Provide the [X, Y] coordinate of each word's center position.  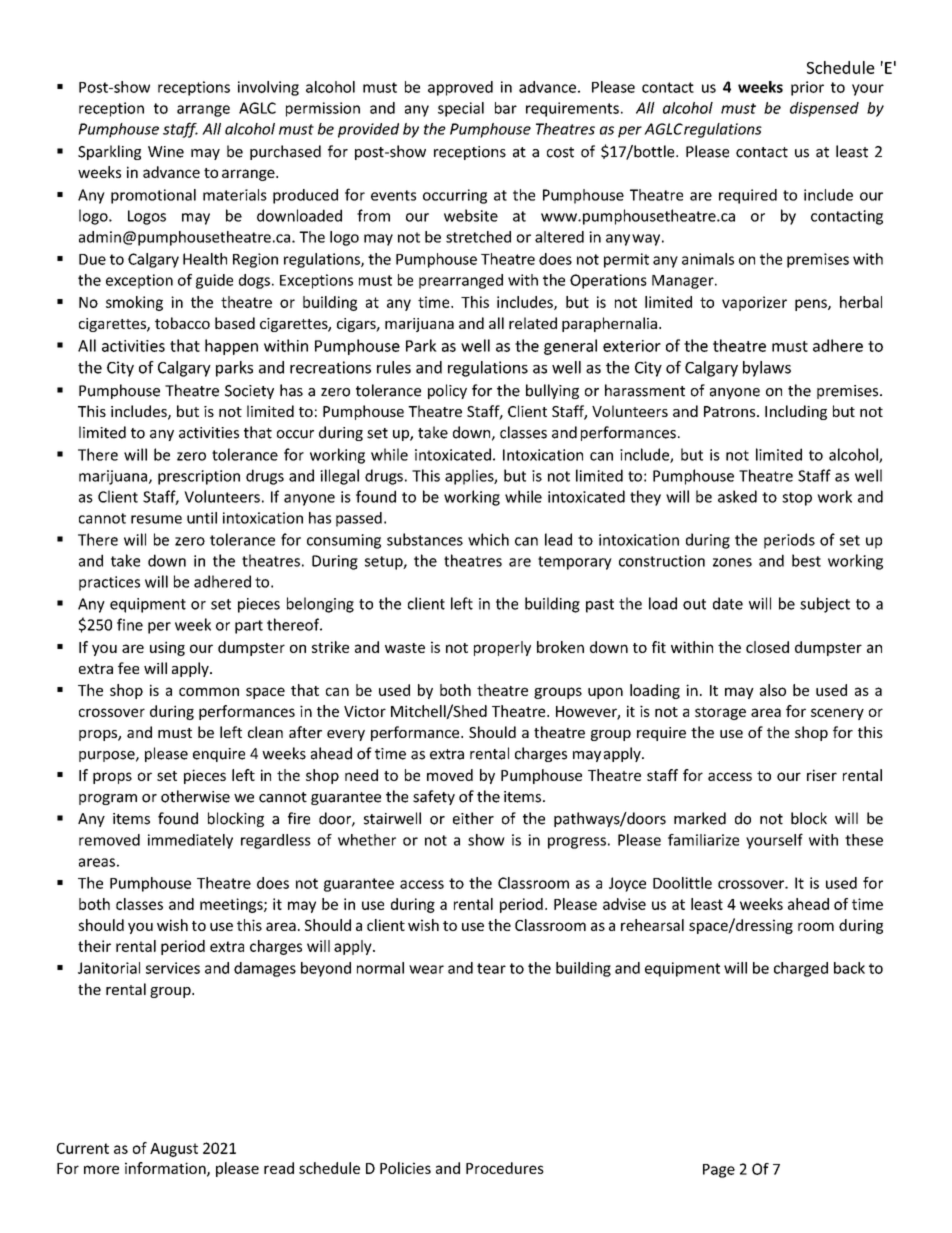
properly [502, 648]
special [461, 109]
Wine [166, 152]
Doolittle [682, 883]
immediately [190, 841]
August [174, 1150]
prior [807, 88]
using [167, 648]
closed [767, 647]
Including [796, 412]
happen [231, 347]
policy [447, 391]
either [473, 818]
